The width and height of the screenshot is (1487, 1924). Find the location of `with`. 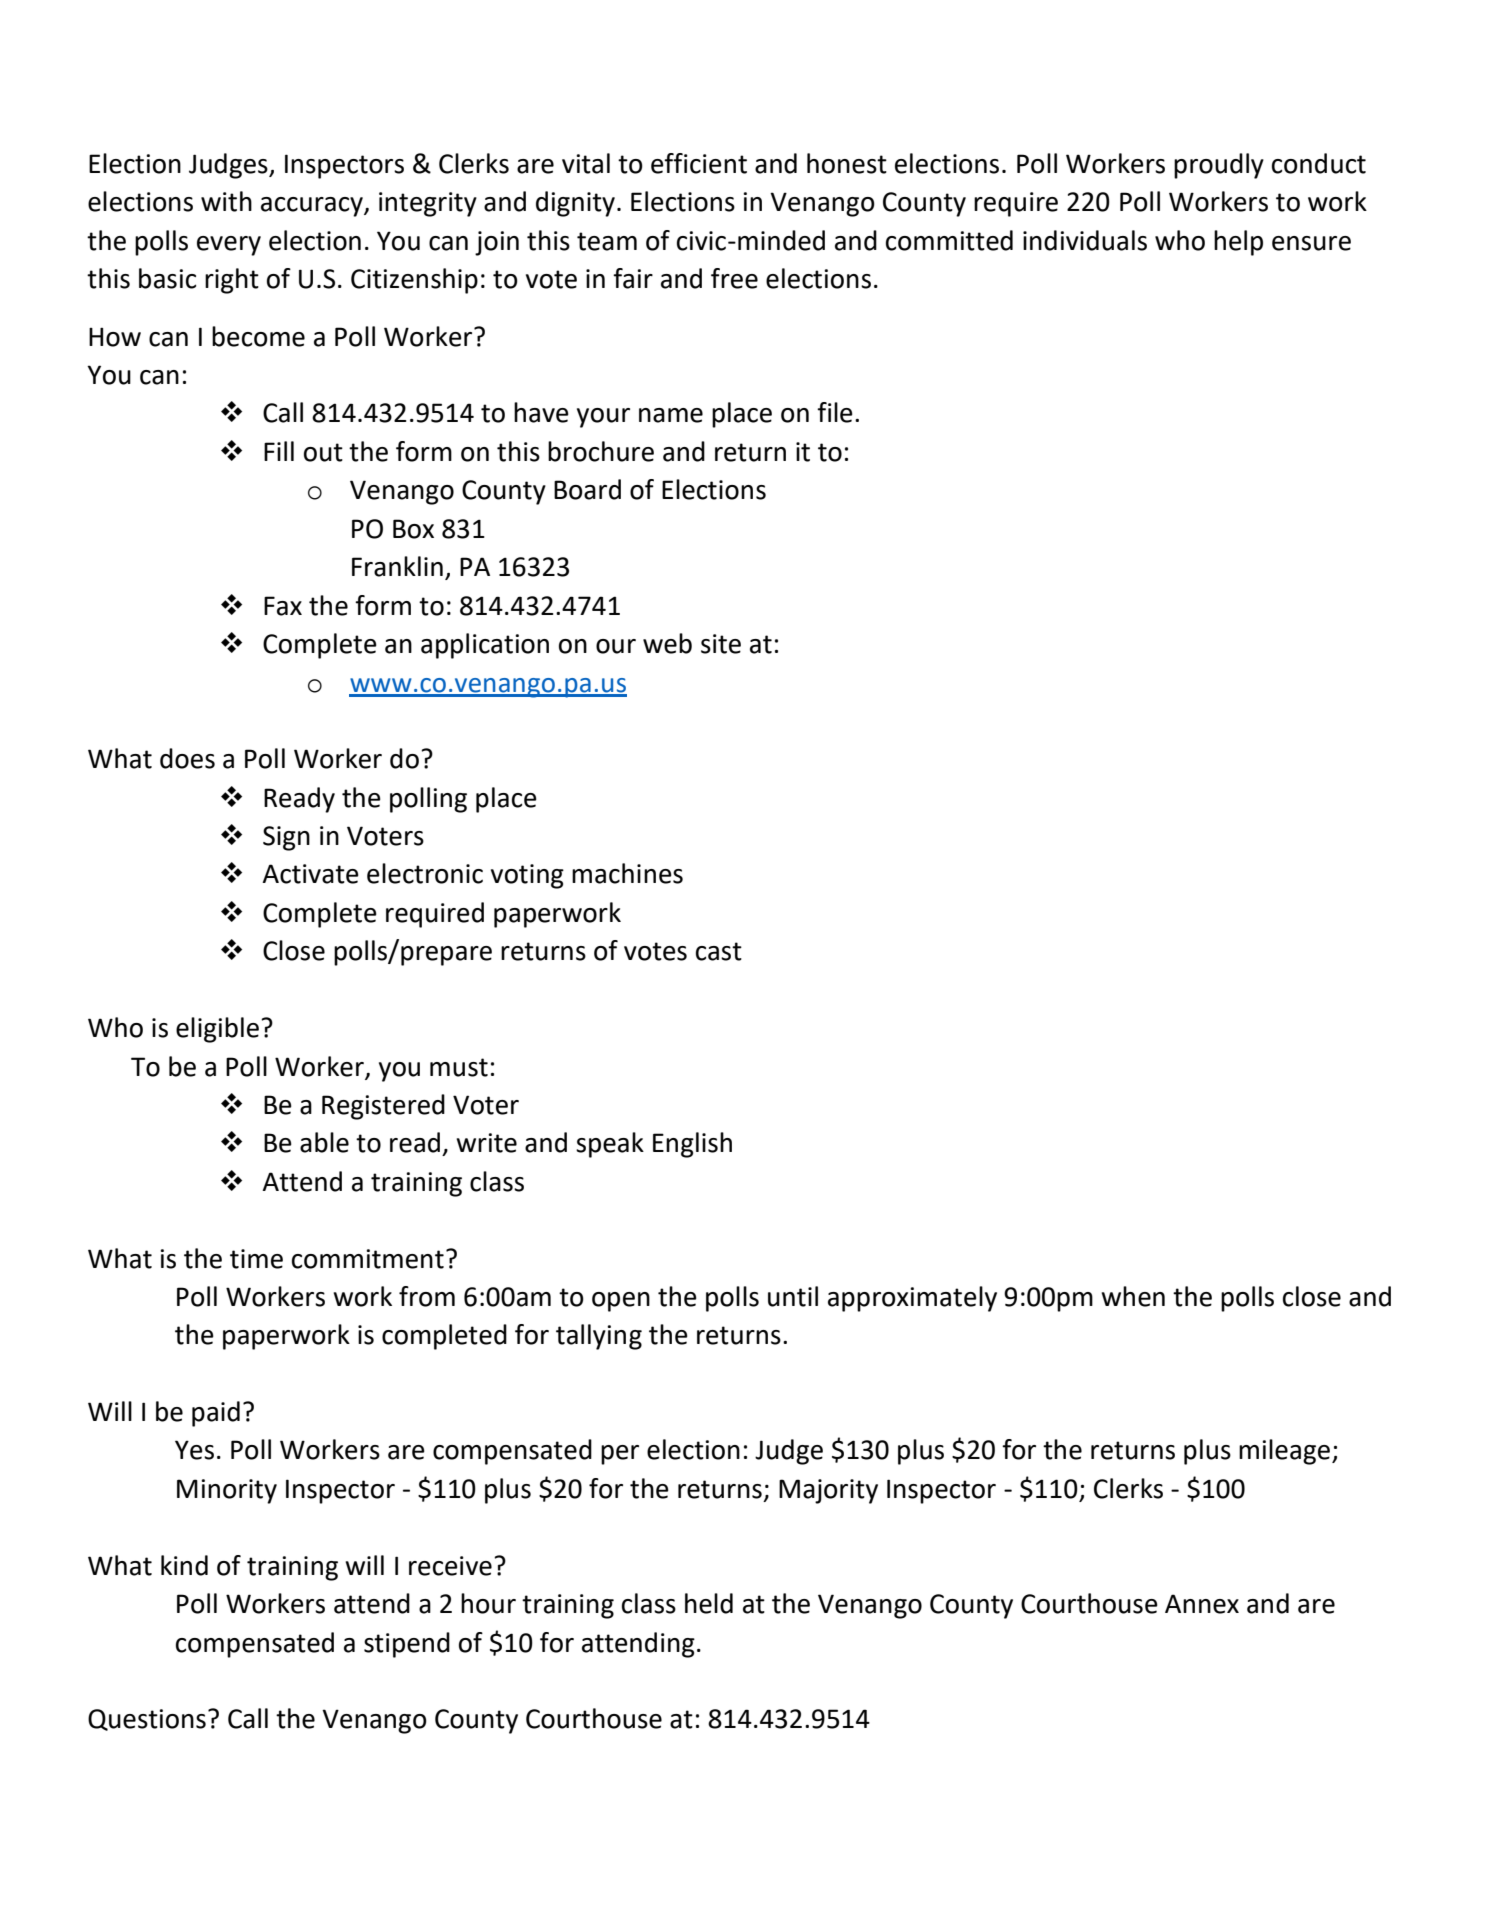

with is located at coordinates (226, 201).
